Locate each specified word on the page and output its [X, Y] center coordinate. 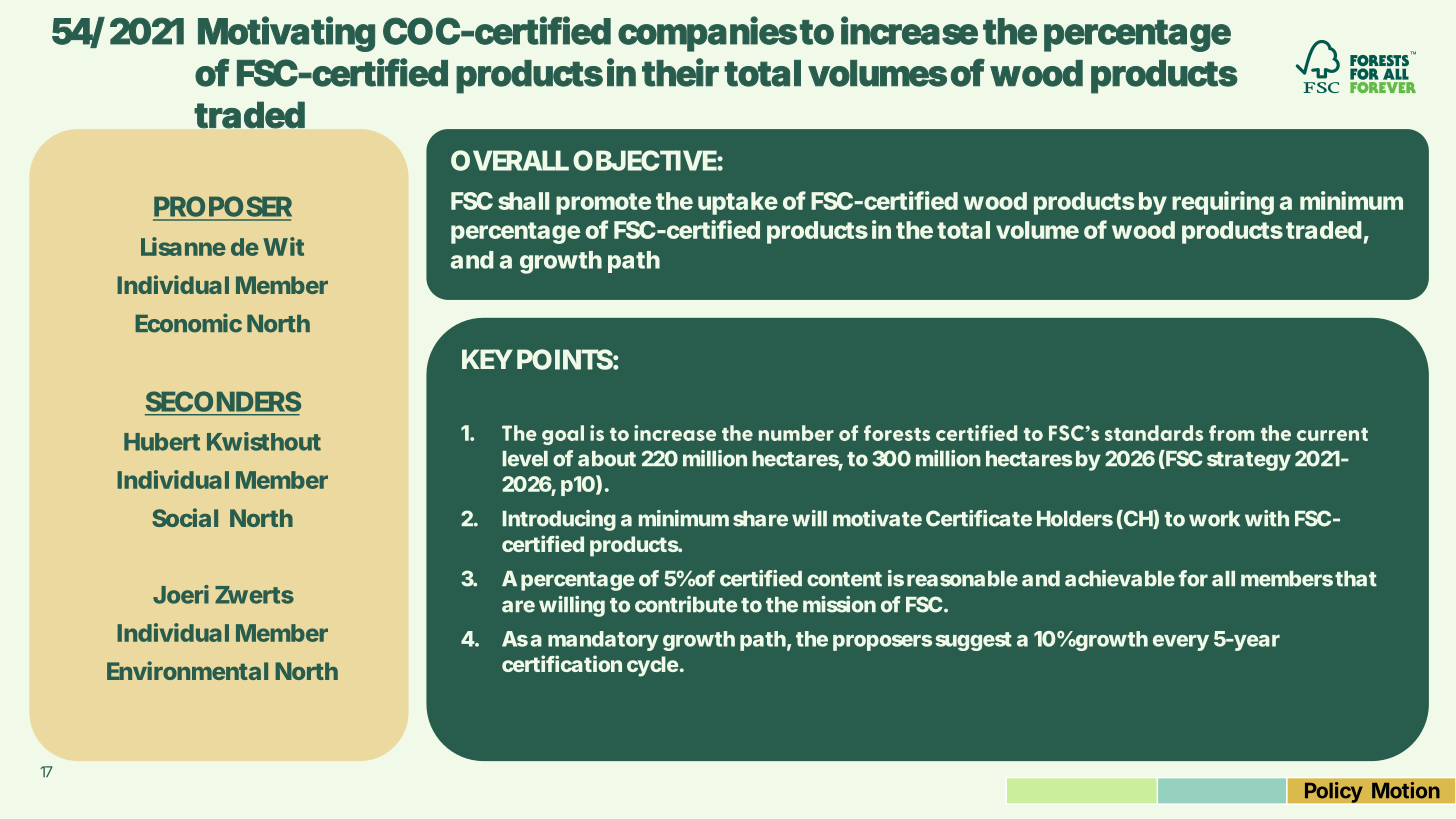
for [1193, 578]
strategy [1249, 461]
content [844, 579]
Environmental [187, 670]
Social [185, 517]
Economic [188, 323]
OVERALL [510, 160]
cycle [653, 666]
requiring [1223, 203]
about [607, 459]
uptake [738, 203]
